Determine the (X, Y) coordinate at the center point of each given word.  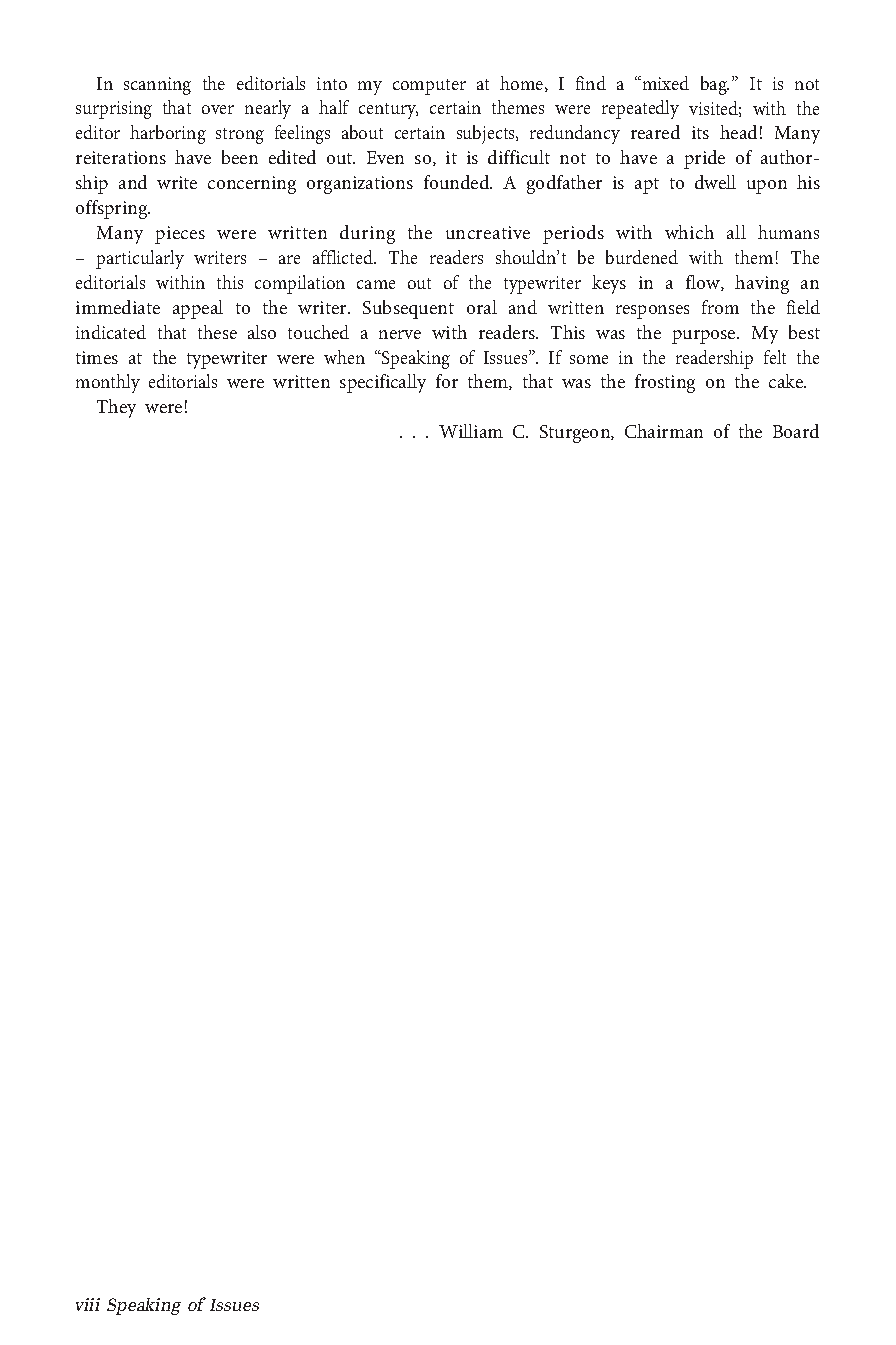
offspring (113, 209)
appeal (198, 309)
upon (767, 187)
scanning (157, 86)
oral (482, 307)
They (116, 408)
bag (715, 85)
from (720, 307)
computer (429, 87)
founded (458, 182)
